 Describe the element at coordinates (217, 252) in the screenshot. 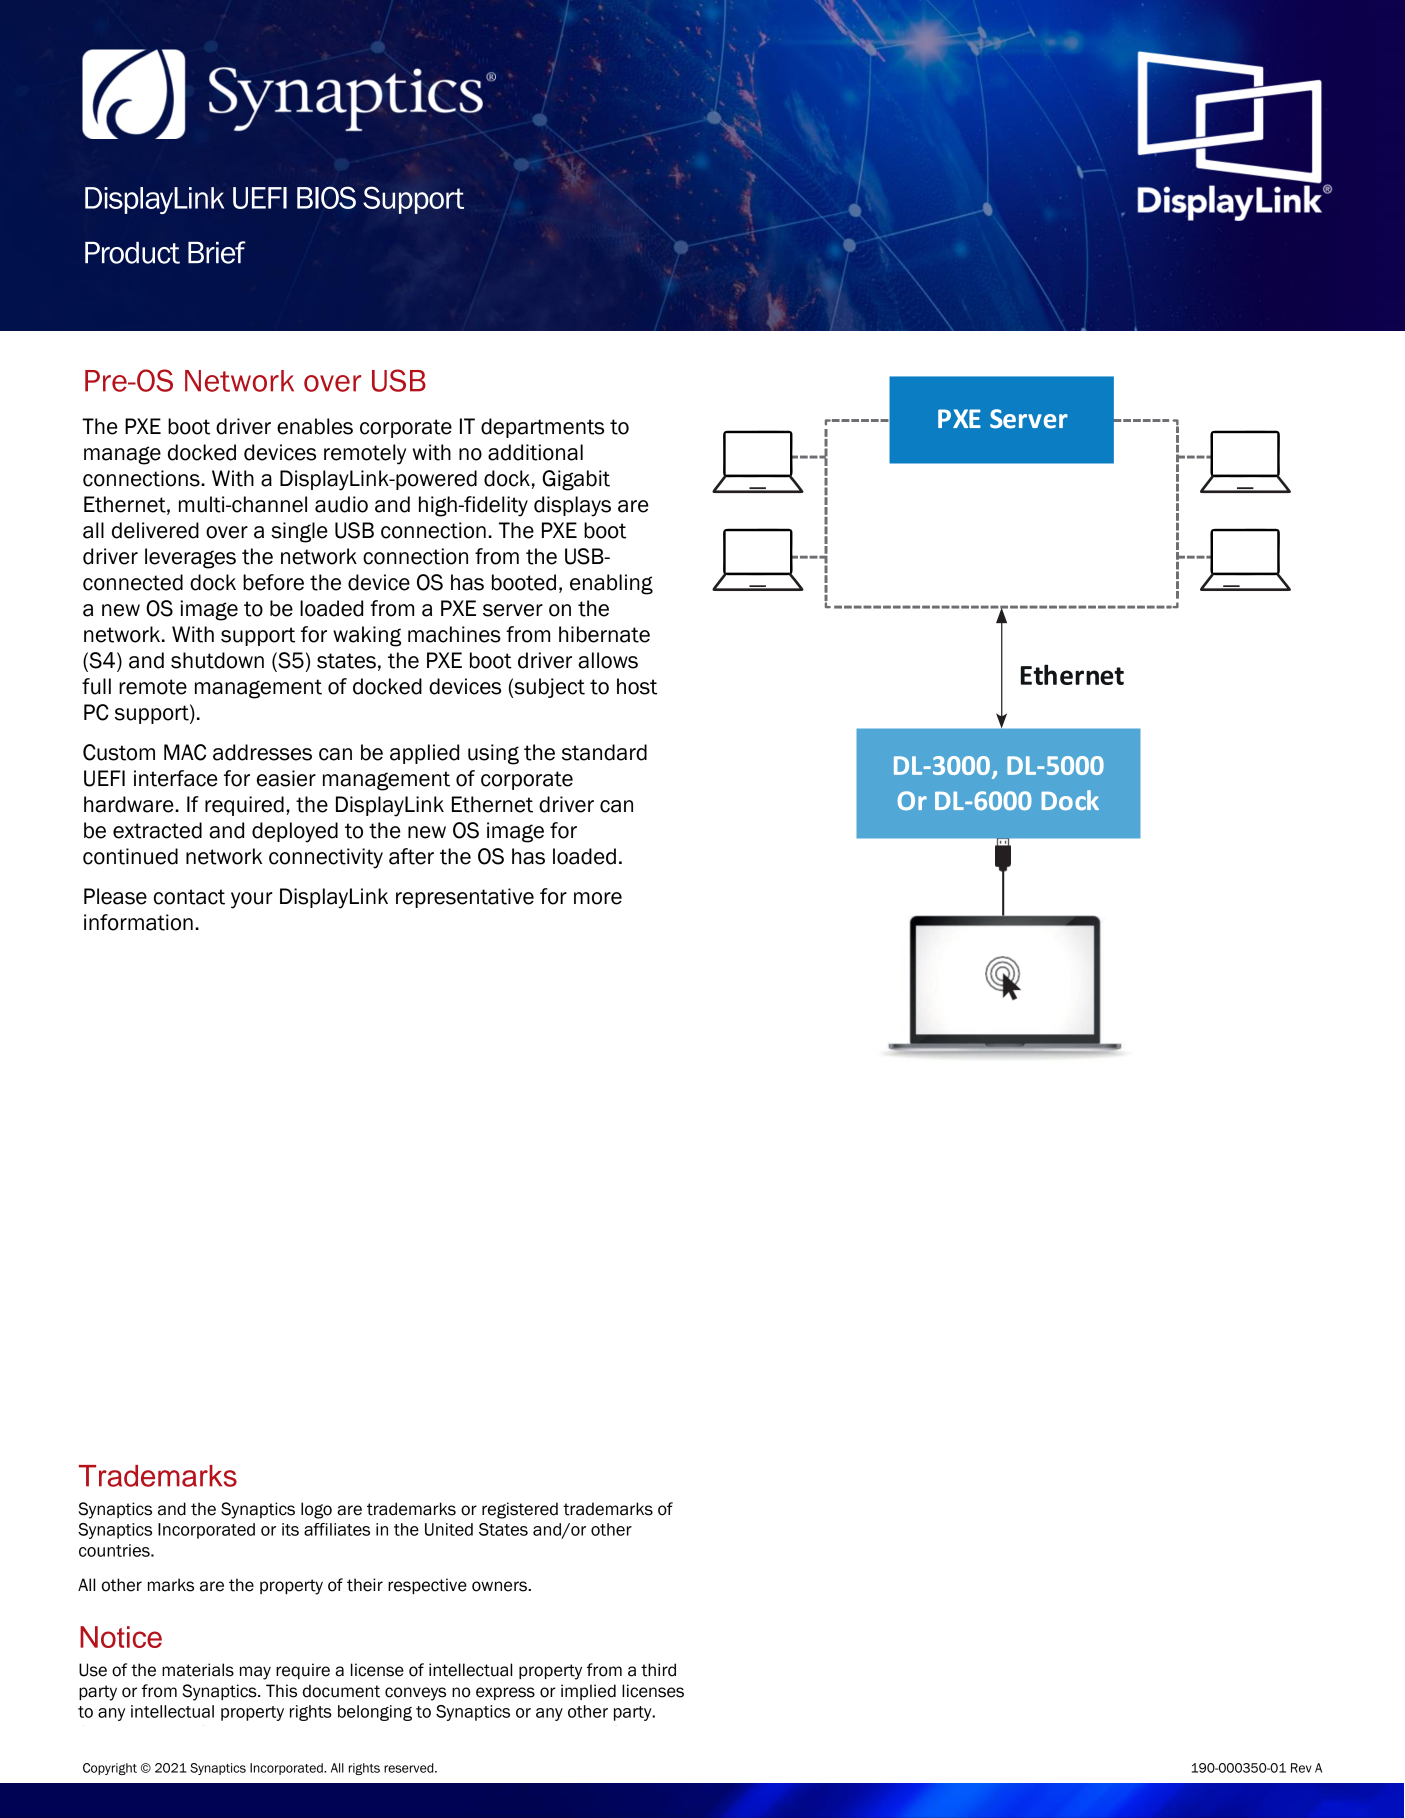

I see `Brief` at that location.
